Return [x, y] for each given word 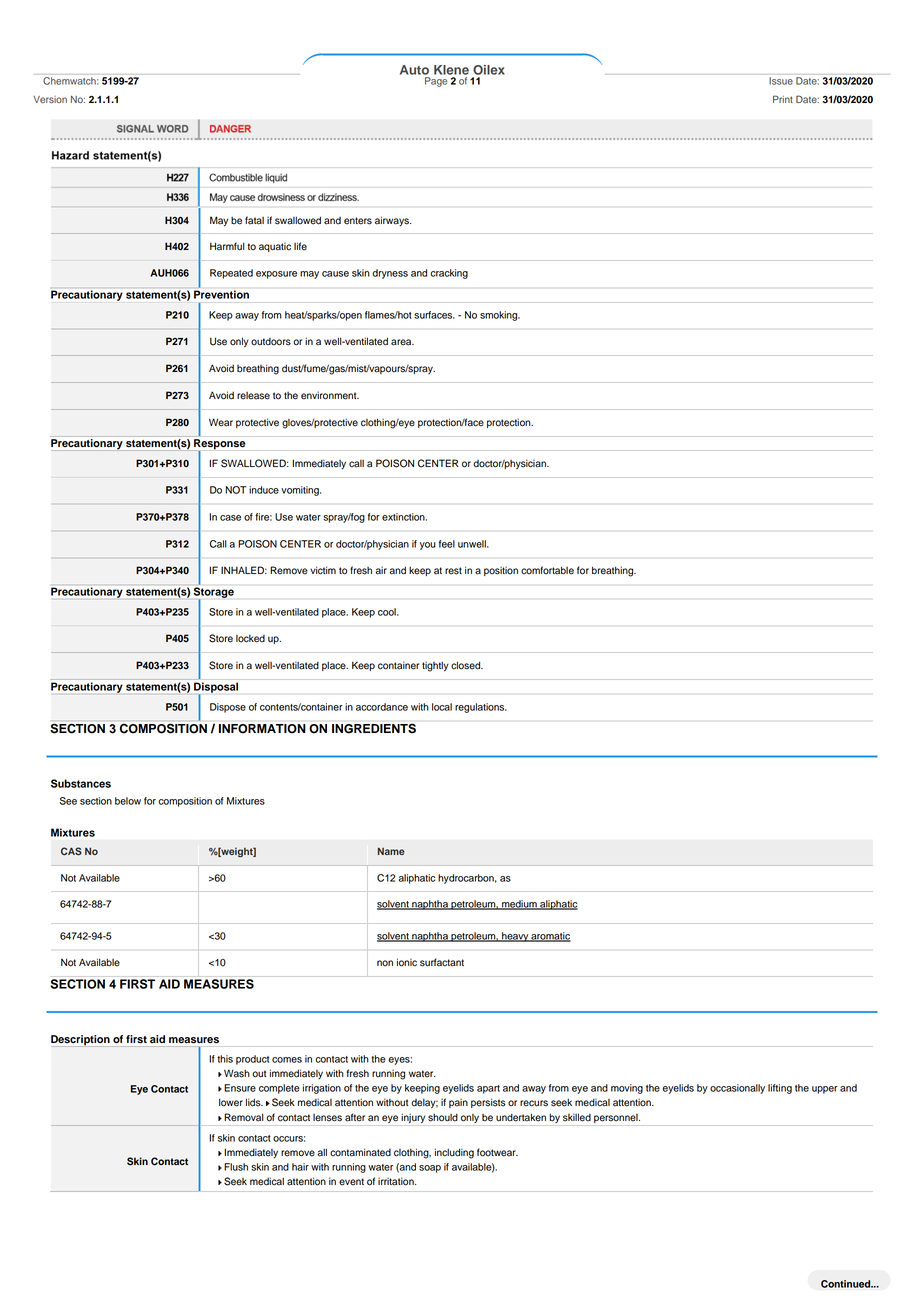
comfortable [547, 570]
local [442, 707]
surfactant [442, 962]
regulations [481, 708]
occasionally [737, 1089]
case [230, 518]
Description [81, 1041]
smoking [500, 316]
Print [783, 99]
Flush [236, 1167]
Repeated [231, 274]
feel [447, 544]
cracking [449, 274]
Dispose [228, 708]
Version [50, 99]
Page [436, 82]
